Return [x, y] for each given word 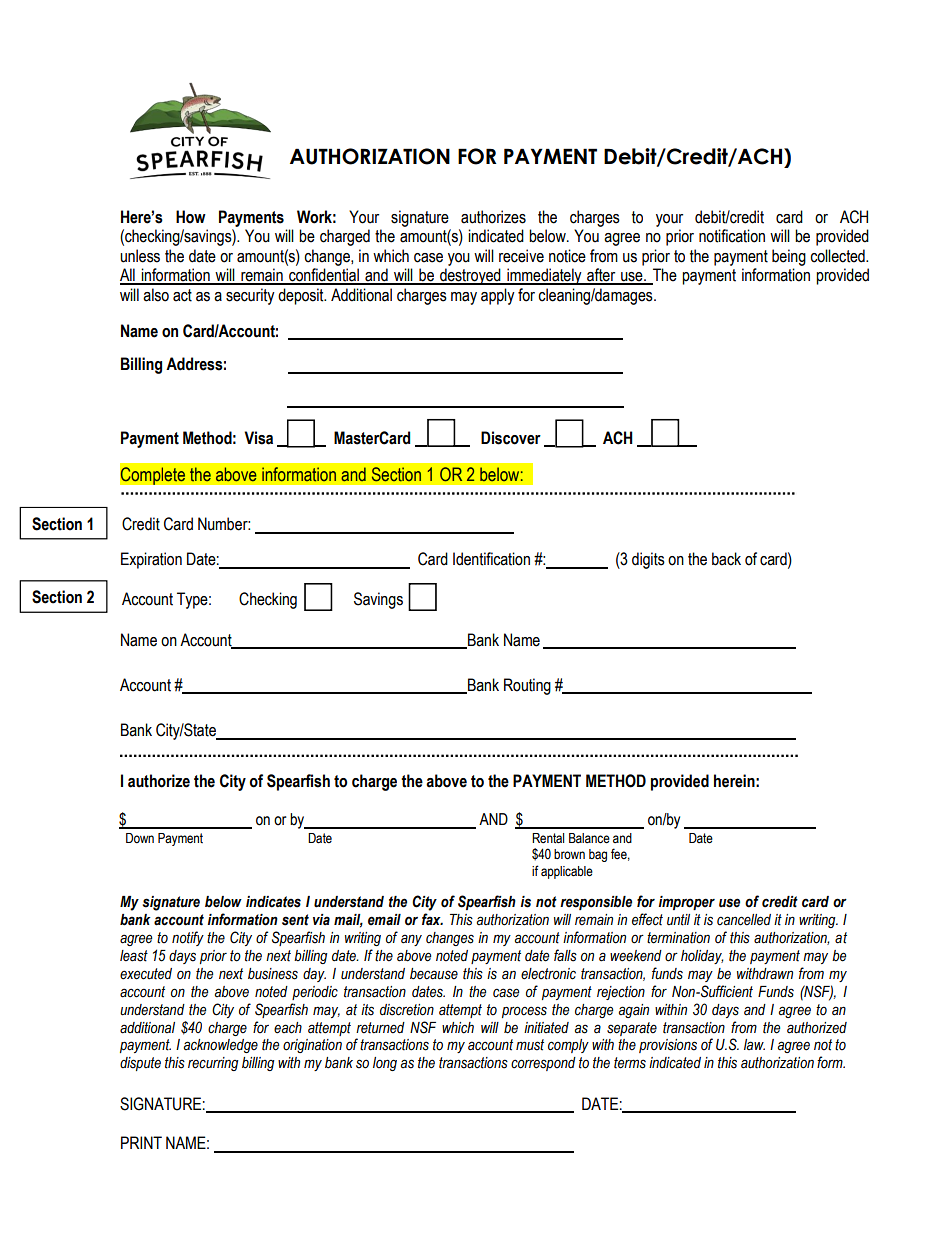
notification [732, 236]
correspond [543, 1064]
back [726, 559]
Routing [527, 686]
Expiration [151, 560]
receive [521, 256]
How [191, 217]
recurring [213, 1064]
